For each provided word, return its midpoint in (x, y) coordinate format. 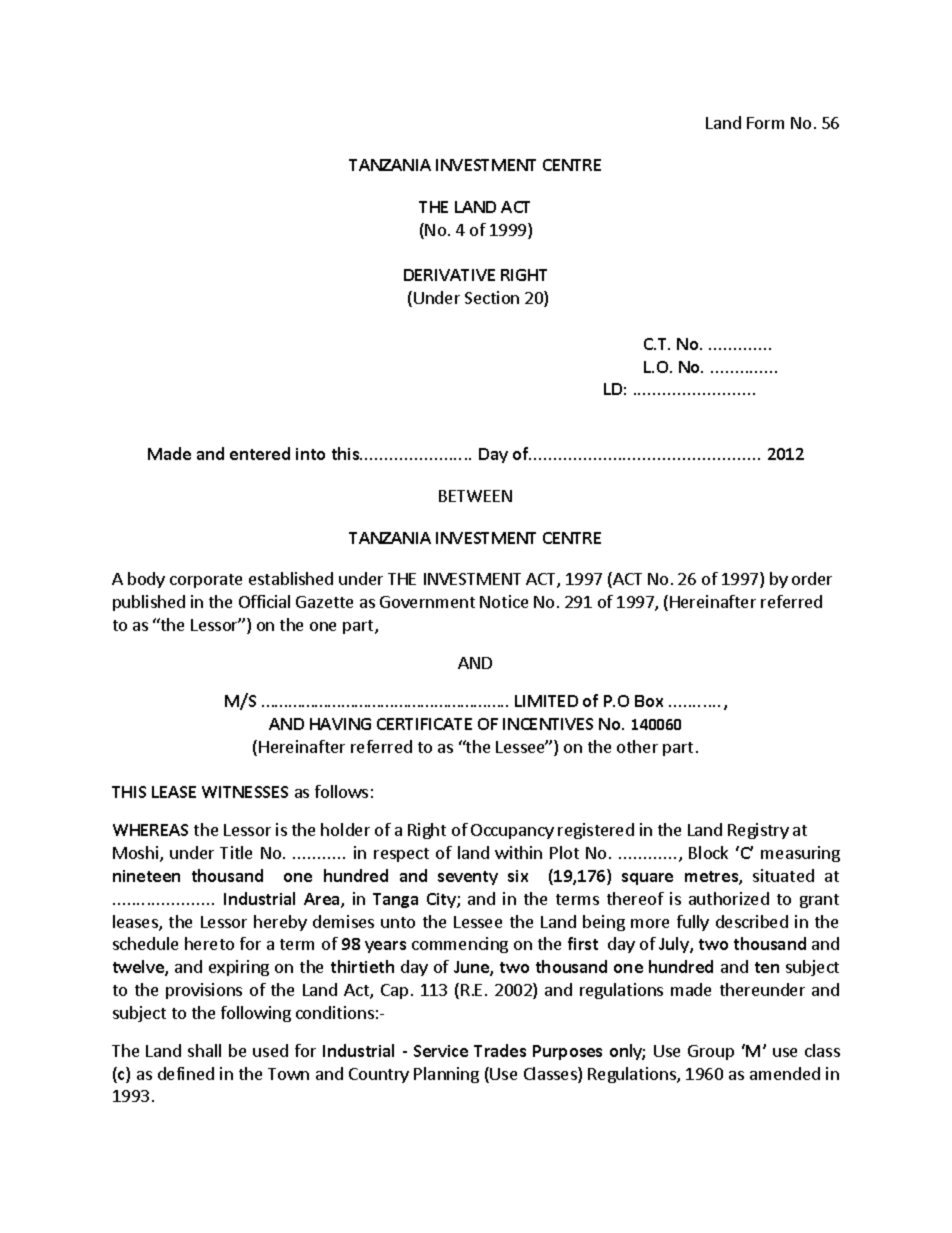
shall (204, 1050)
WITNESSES (245, 792)
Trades (500, 1050)
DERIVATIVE (449, 275)
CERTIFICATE (424, 724)
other (637, 746)
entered (260, 453)
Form (765, 123)
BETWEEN (475, 496)
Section (492, 297)
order (812, 578)
